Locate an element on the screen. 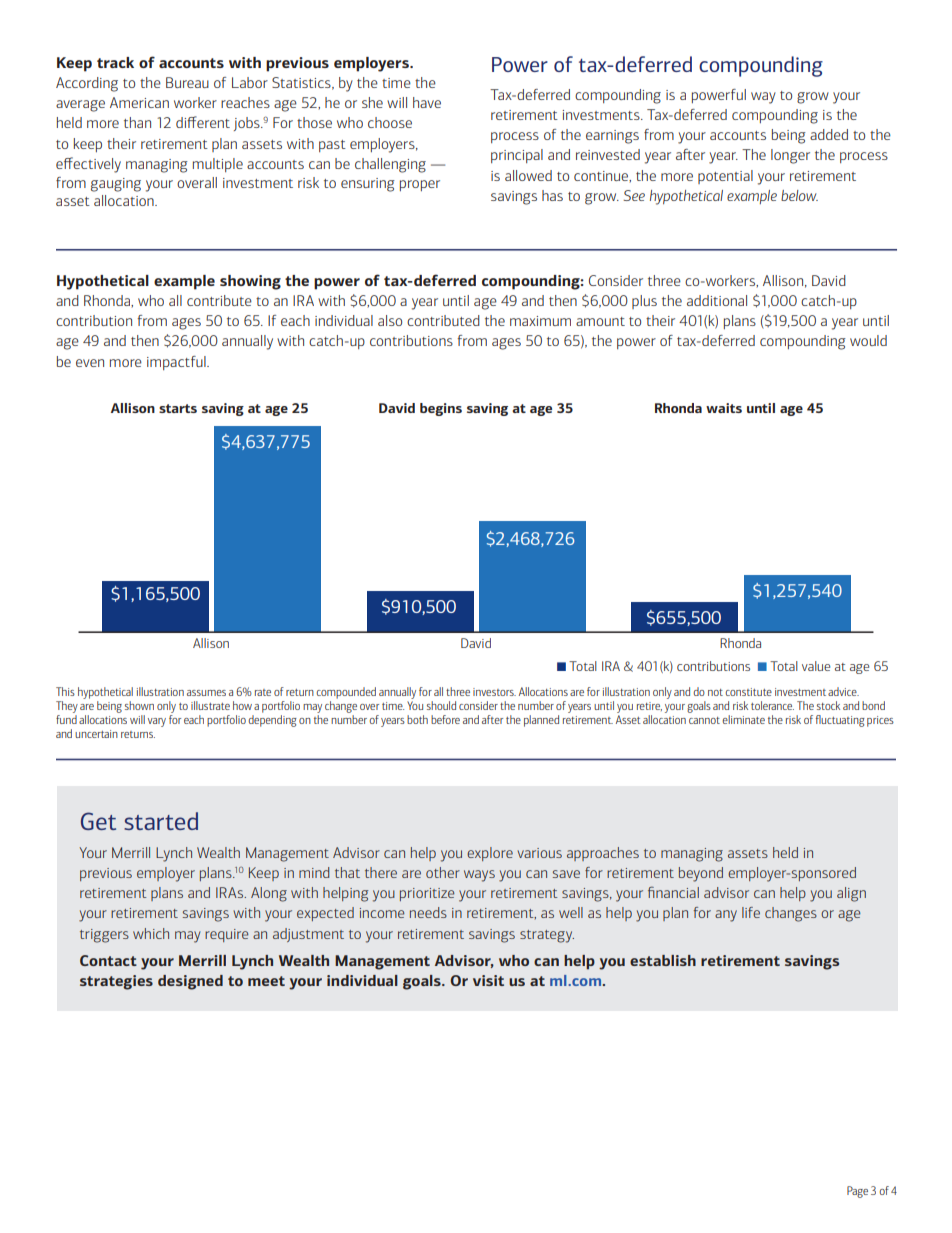  designed is located at coordinates (190, 982).
